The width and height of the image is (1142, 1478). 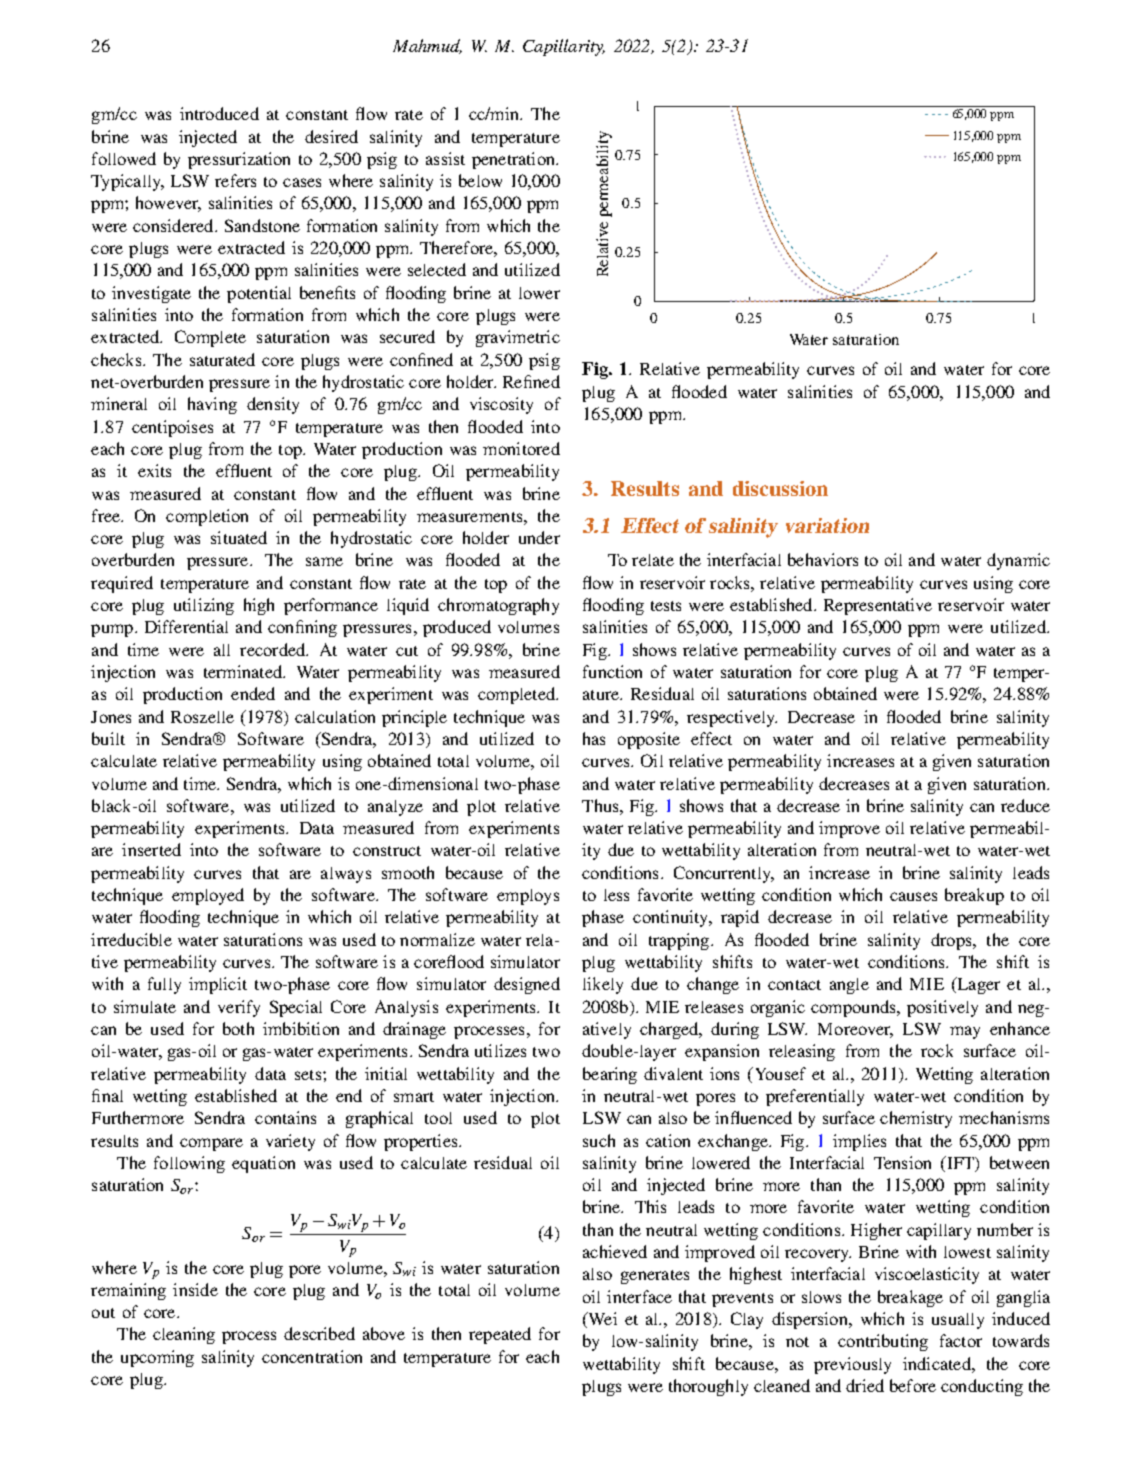 I want to click on introduced, so click(x=219, y=113).
